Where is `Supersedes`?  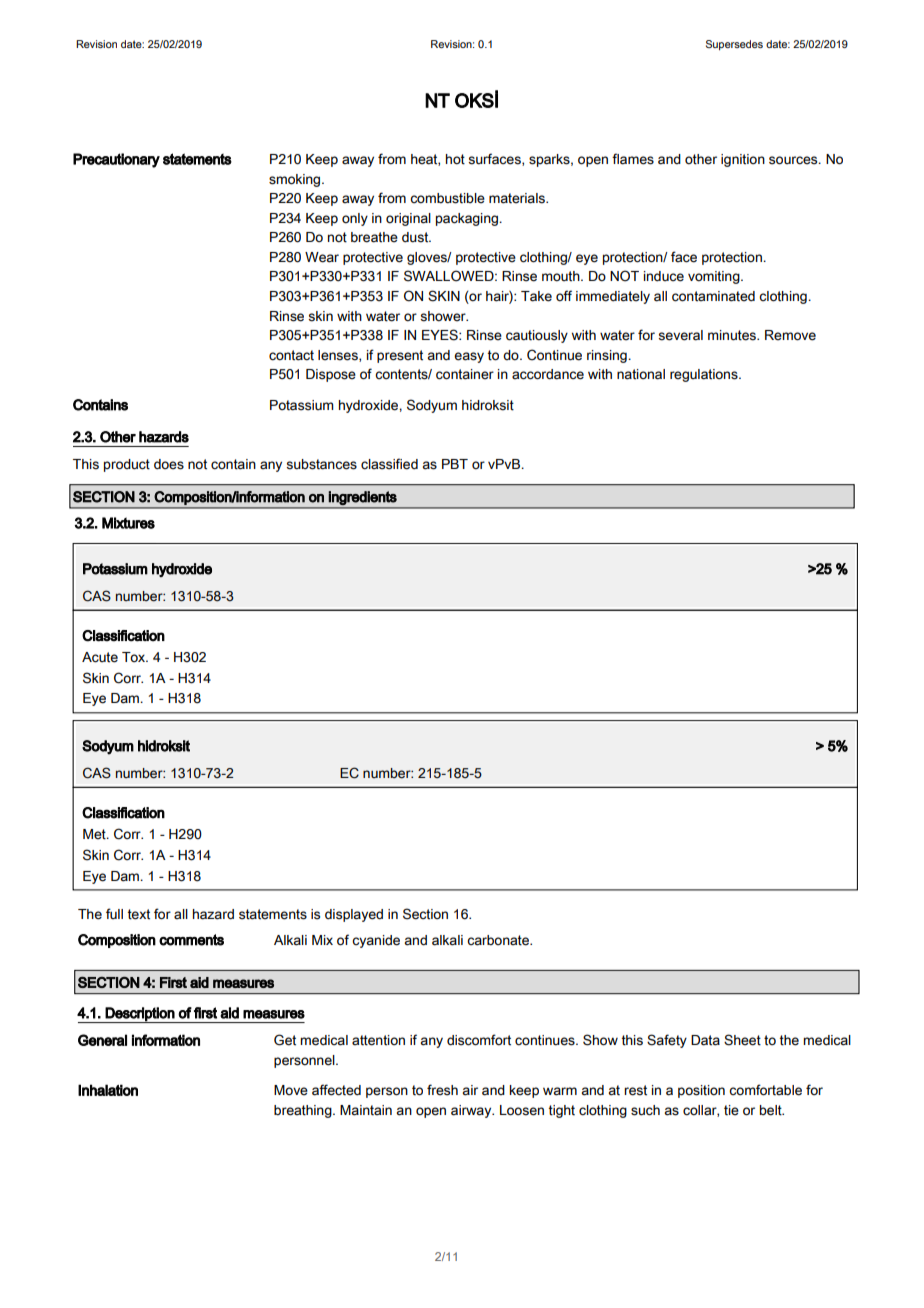
Supersedes is located at coordinates (734, 45).
